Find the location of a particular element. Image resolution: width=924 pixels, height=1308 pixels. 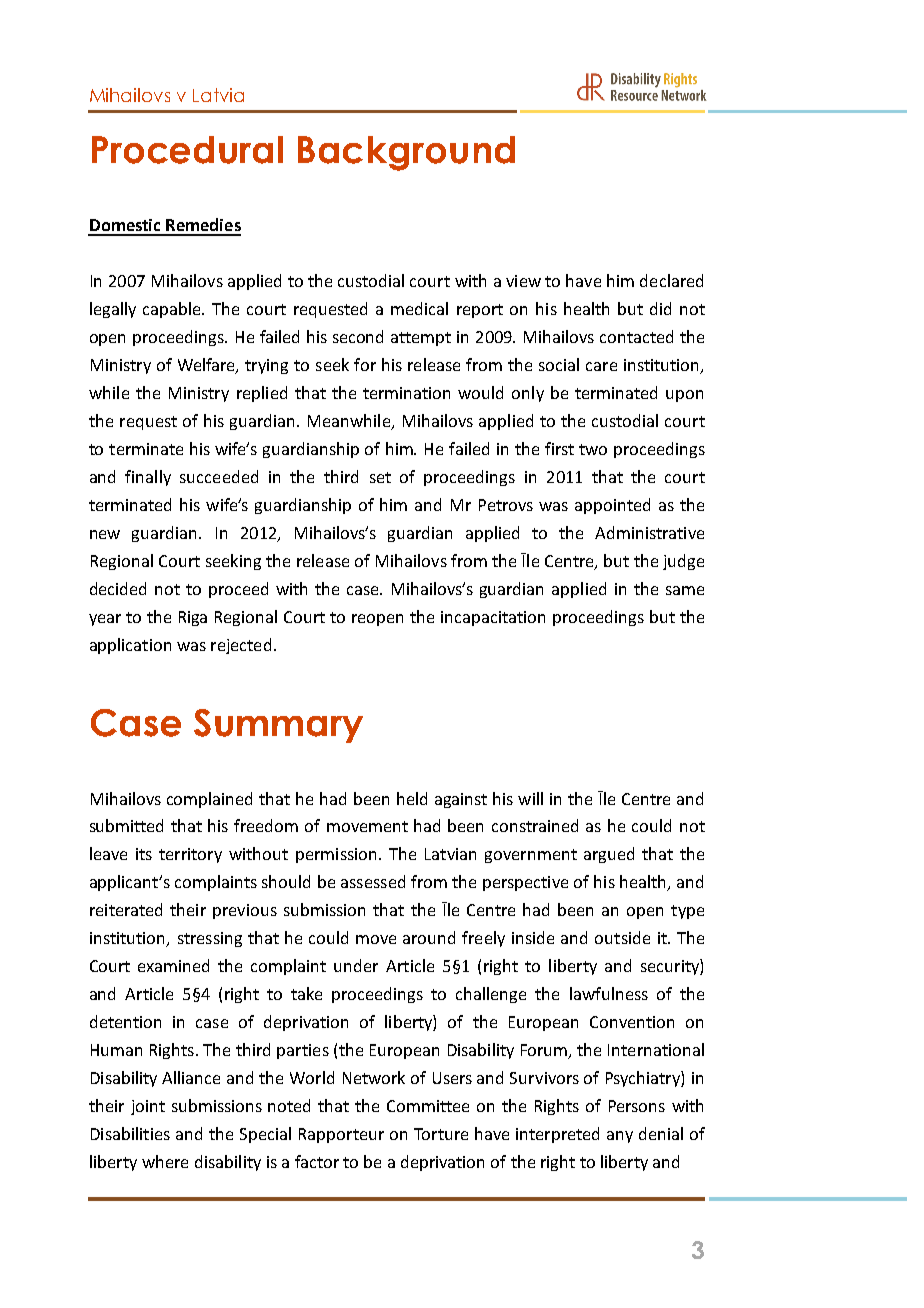

argued is located at coordinates (609, 855).
